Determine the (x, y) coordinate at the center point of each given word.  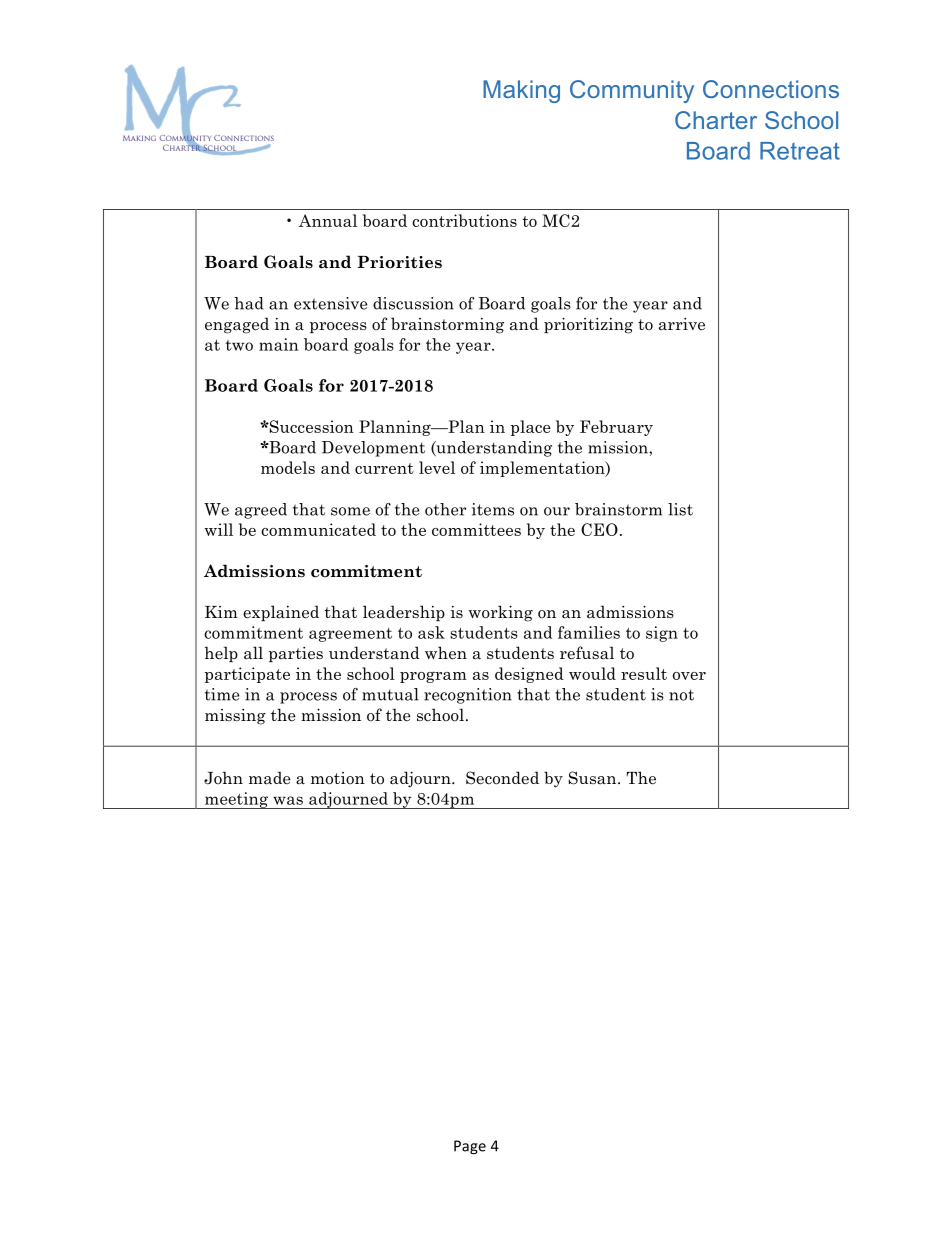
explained (281, 613)
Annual (328, 220)
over (689, 676)
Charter (716, 120)
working (501, 613)
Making (521, 91)
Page (470, 1147)
